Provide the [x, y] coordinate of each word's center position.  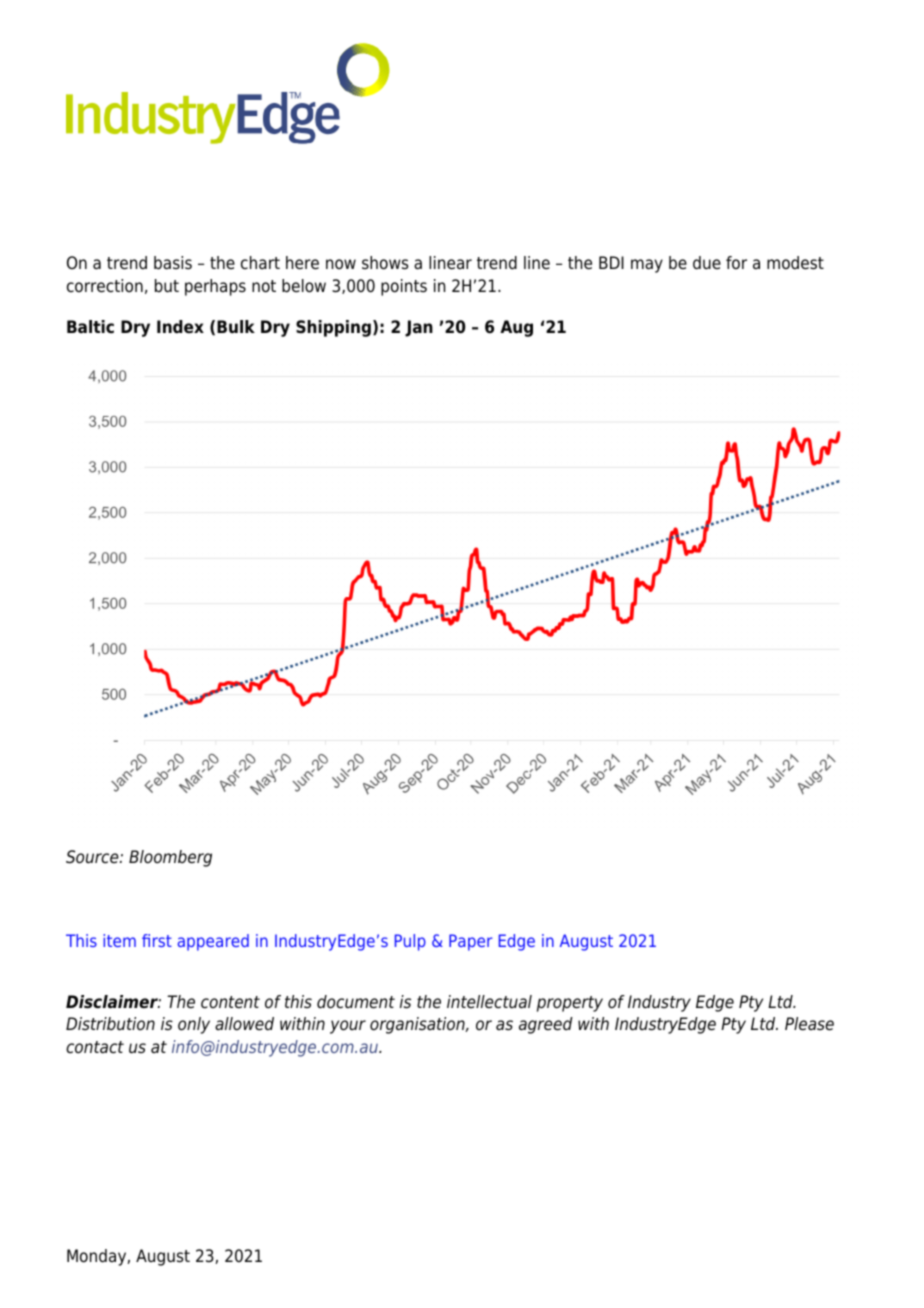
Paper [471, 942]
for [736, 263]
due [707, 263]
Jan [419, 328]
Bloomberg [170, 858]
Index [180, 327]
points [404, 287]
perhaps [215, 287]
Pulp [410, 942]
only [194, 1025]
